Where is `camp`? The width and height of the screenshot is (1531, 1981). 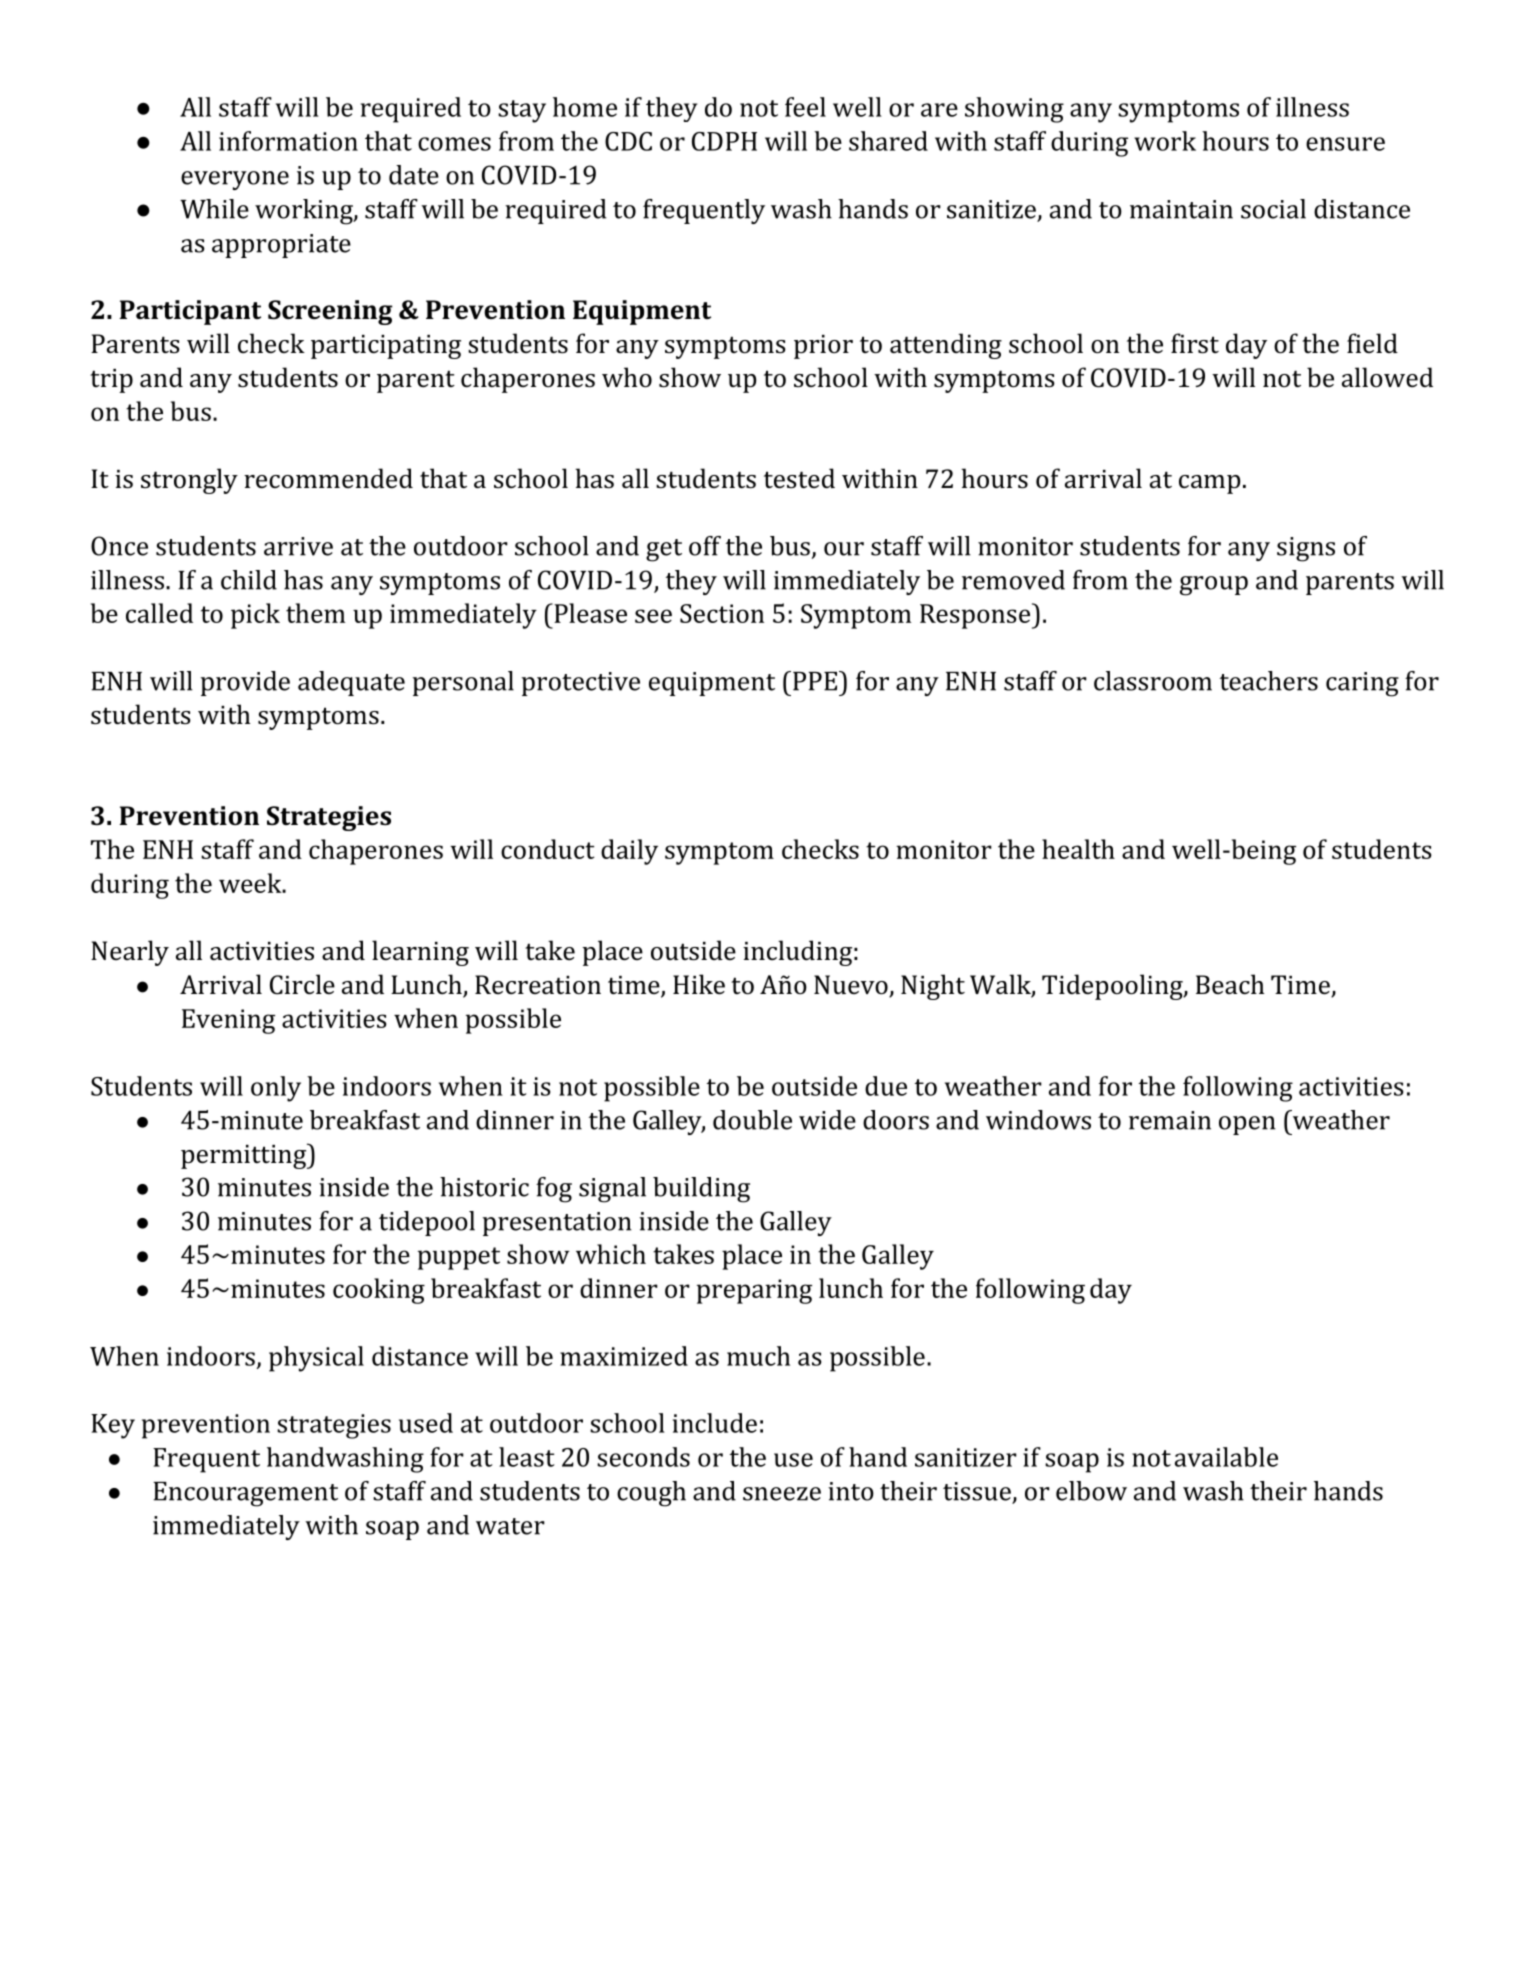 camp is located at coordinates (1209, 484).
